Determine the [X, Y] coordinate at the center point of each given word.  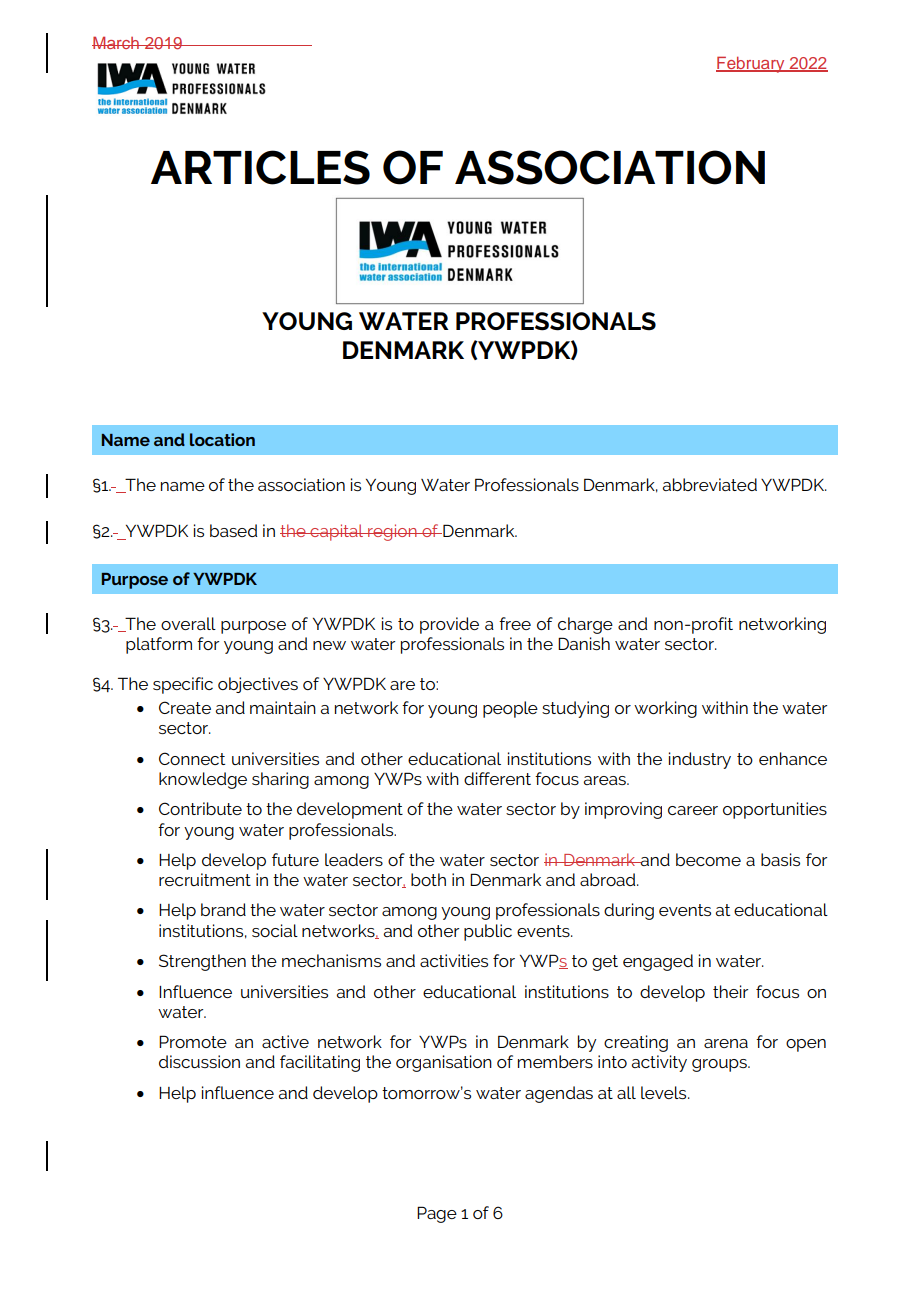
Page [437, 1214]
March [116, 42]
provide [449, 625]
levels [665, 1092]
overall [188, 623]
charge [585, 625]
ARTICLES [260, 167]
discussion [199, 1061]
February [751, 64]
